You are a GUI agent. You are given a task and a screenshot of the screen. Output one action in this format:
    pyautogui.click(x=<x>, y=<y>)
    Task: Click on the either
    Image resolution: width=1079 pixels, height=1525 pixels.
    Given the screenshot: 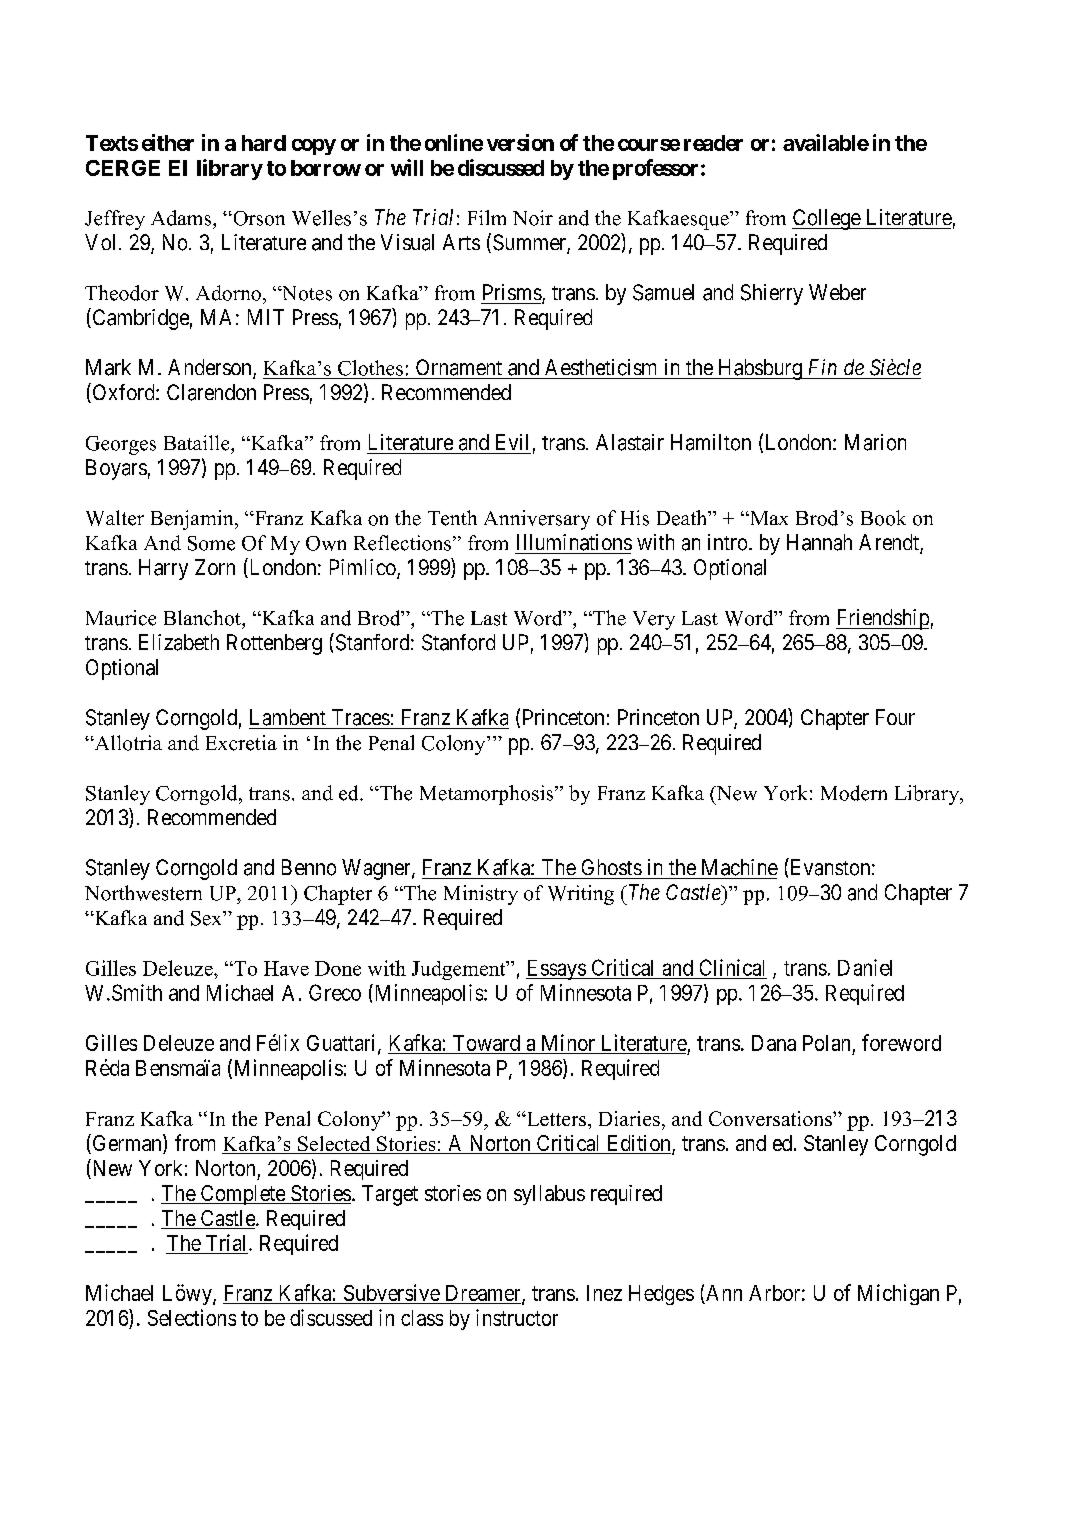 What is the action you would take?
    pyautogui.click(x=168, y=142)
